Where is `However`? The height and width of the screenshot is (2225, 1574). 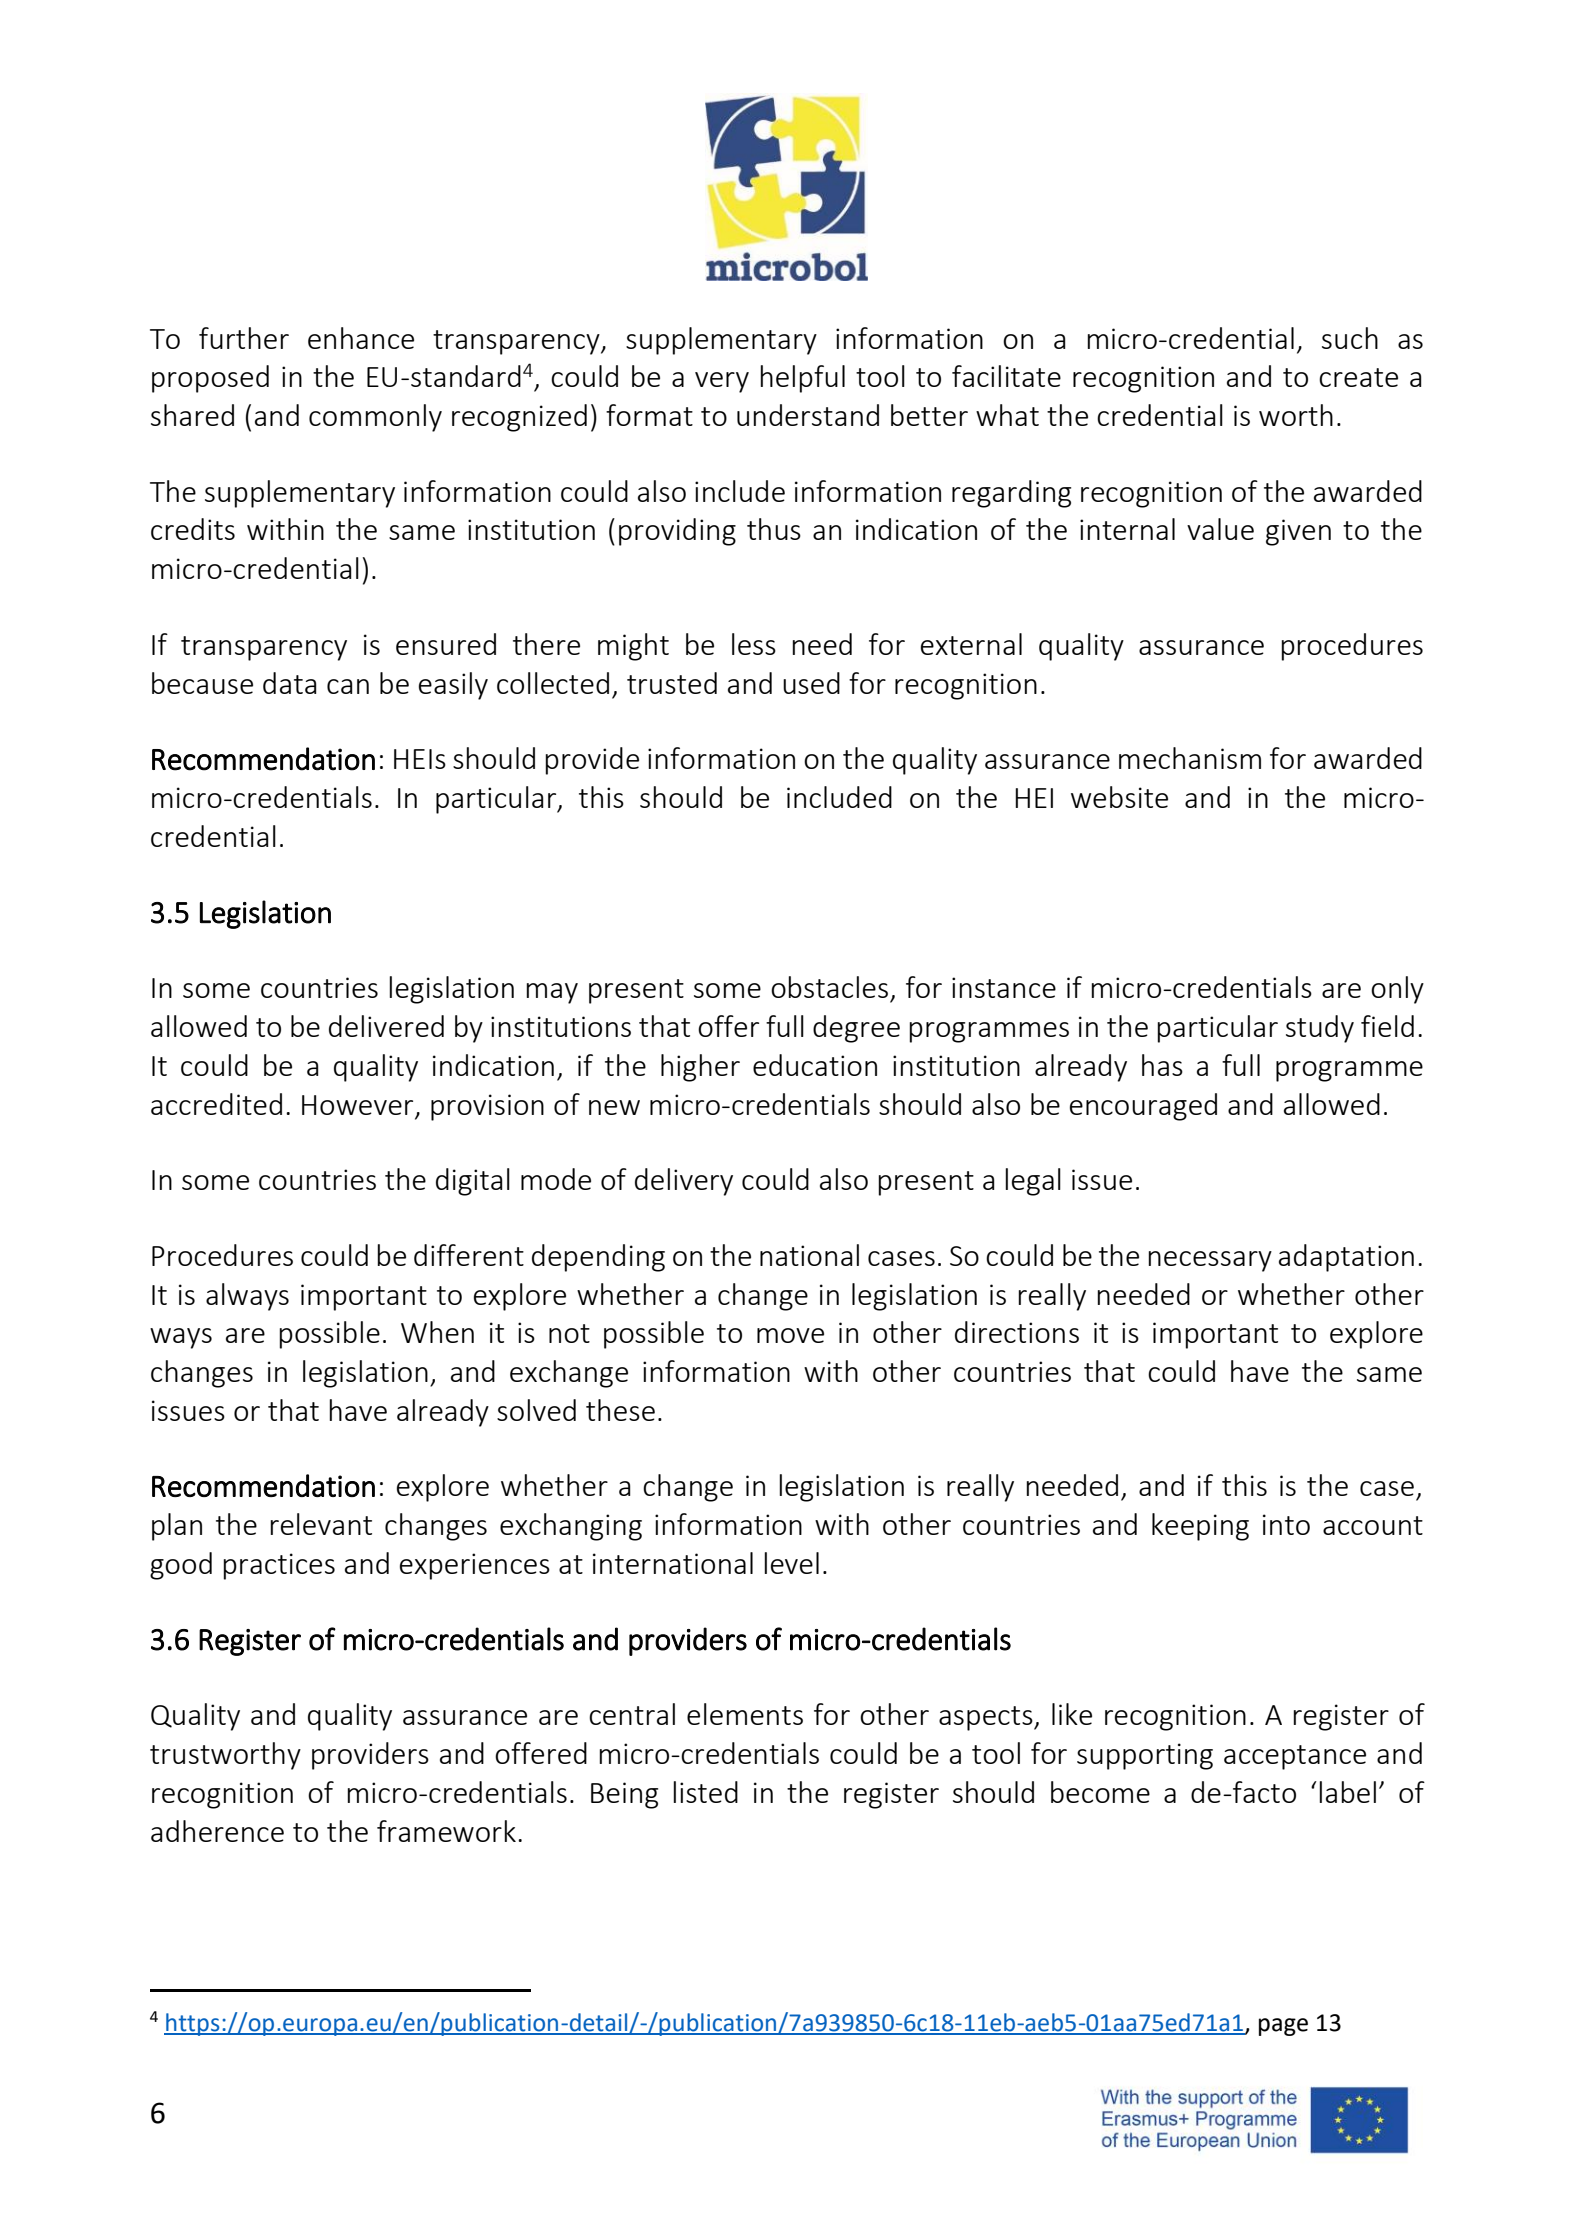 However is located at coordinates (357, 1105).
